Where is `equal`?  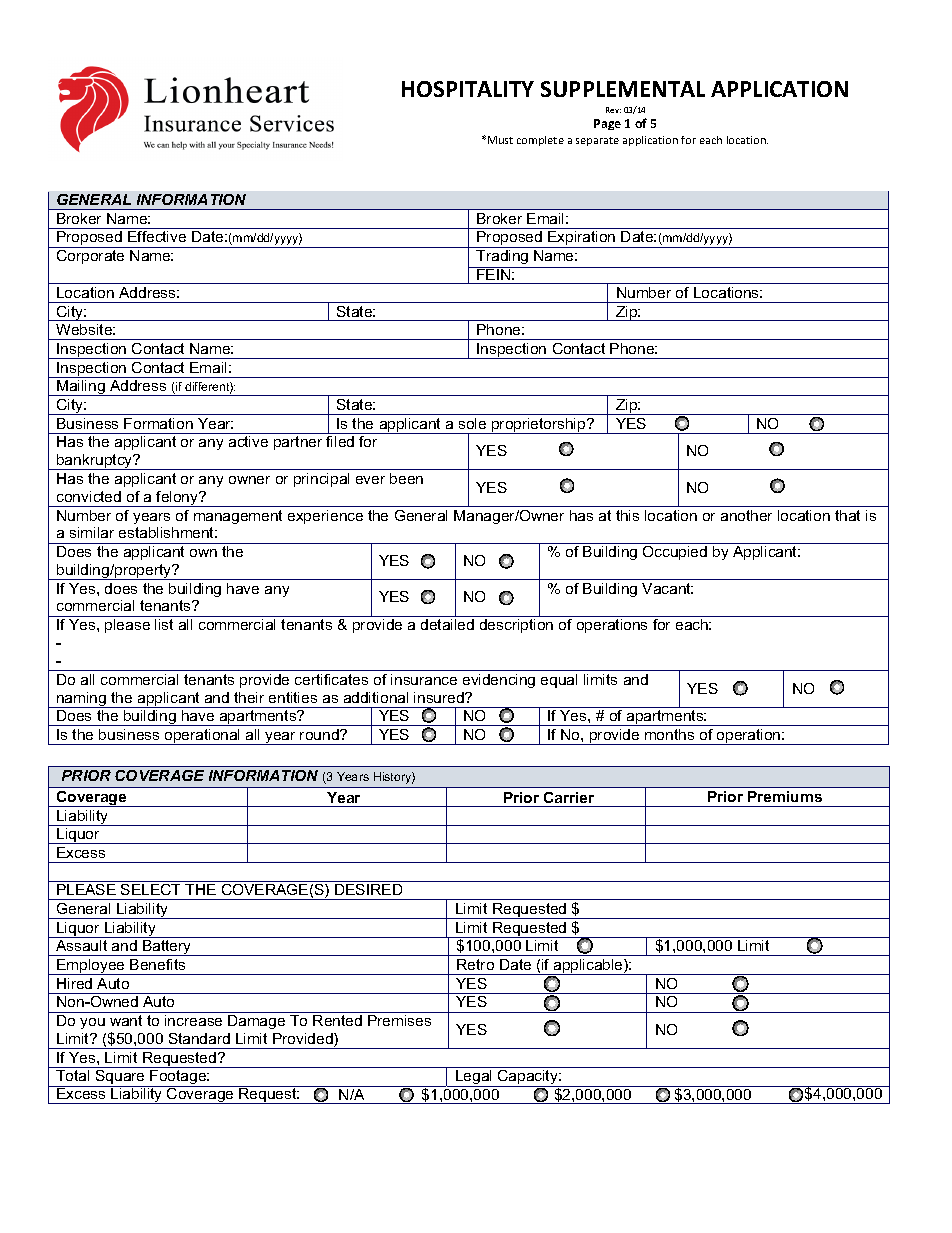
equal is located at coordinates (559, 681).
